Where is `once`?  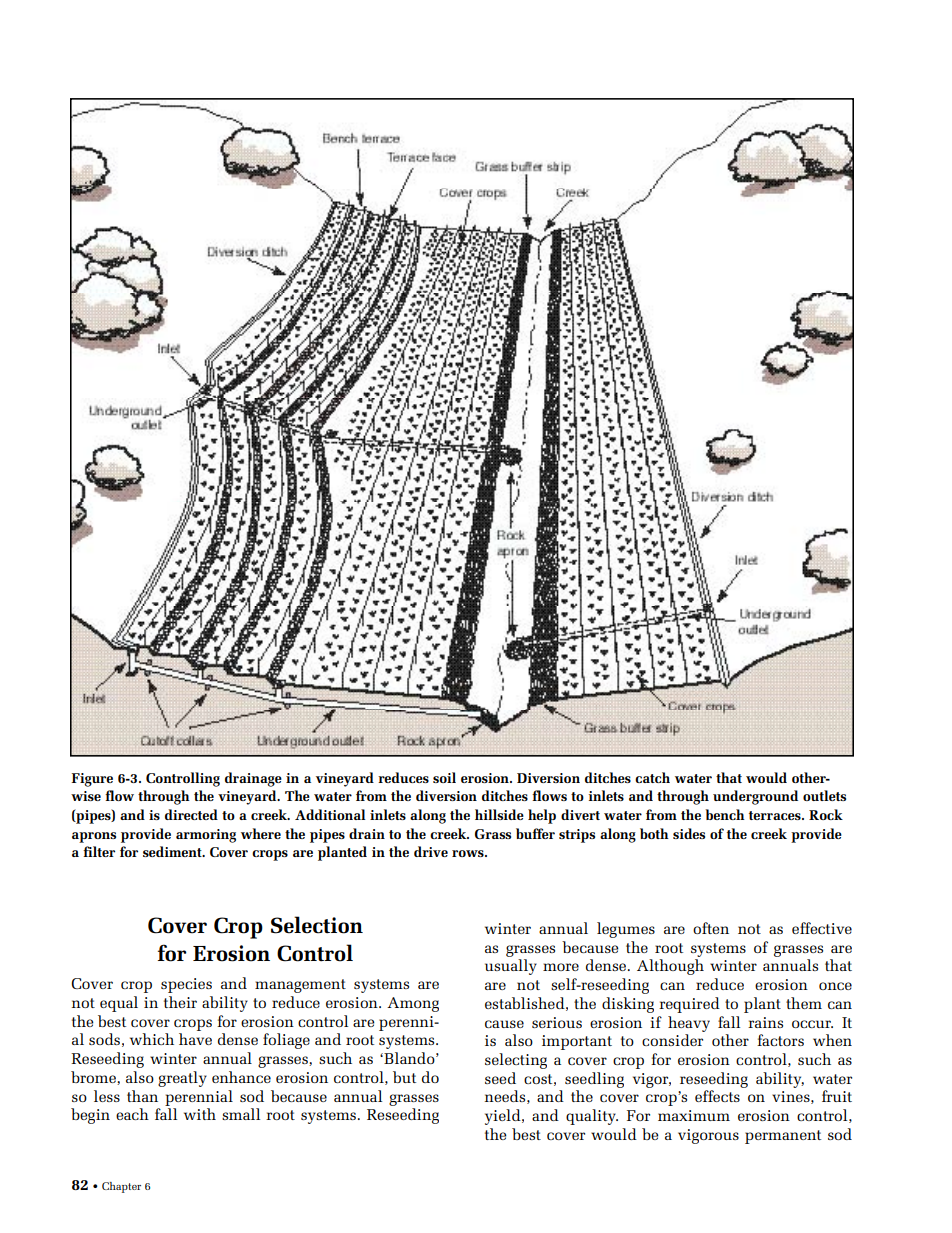
once is located at coordinates (835, 986).
